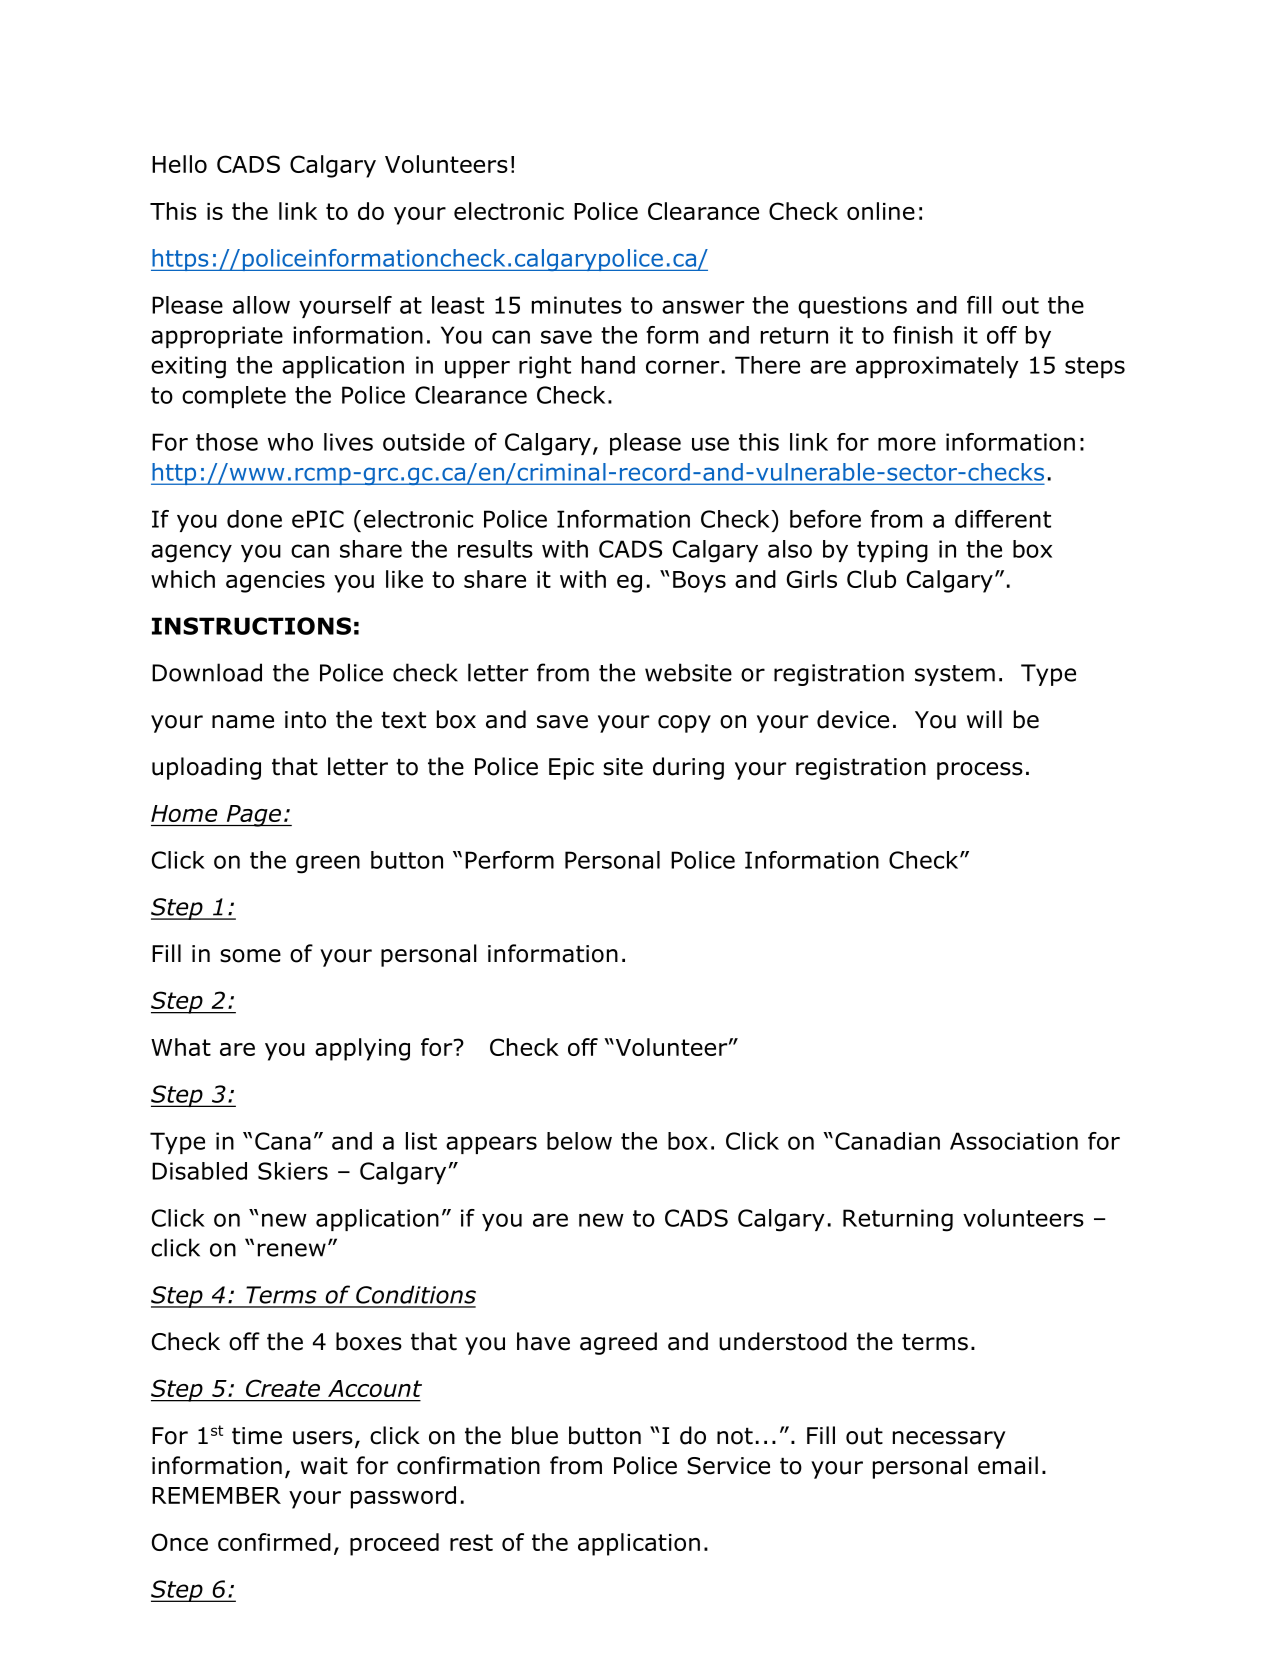 The height and width of the screenshot is (1653, 1278). What do you see at coordinates (881, 211) in the screenshot?
I see `online` at bounding box center [881, 211].
